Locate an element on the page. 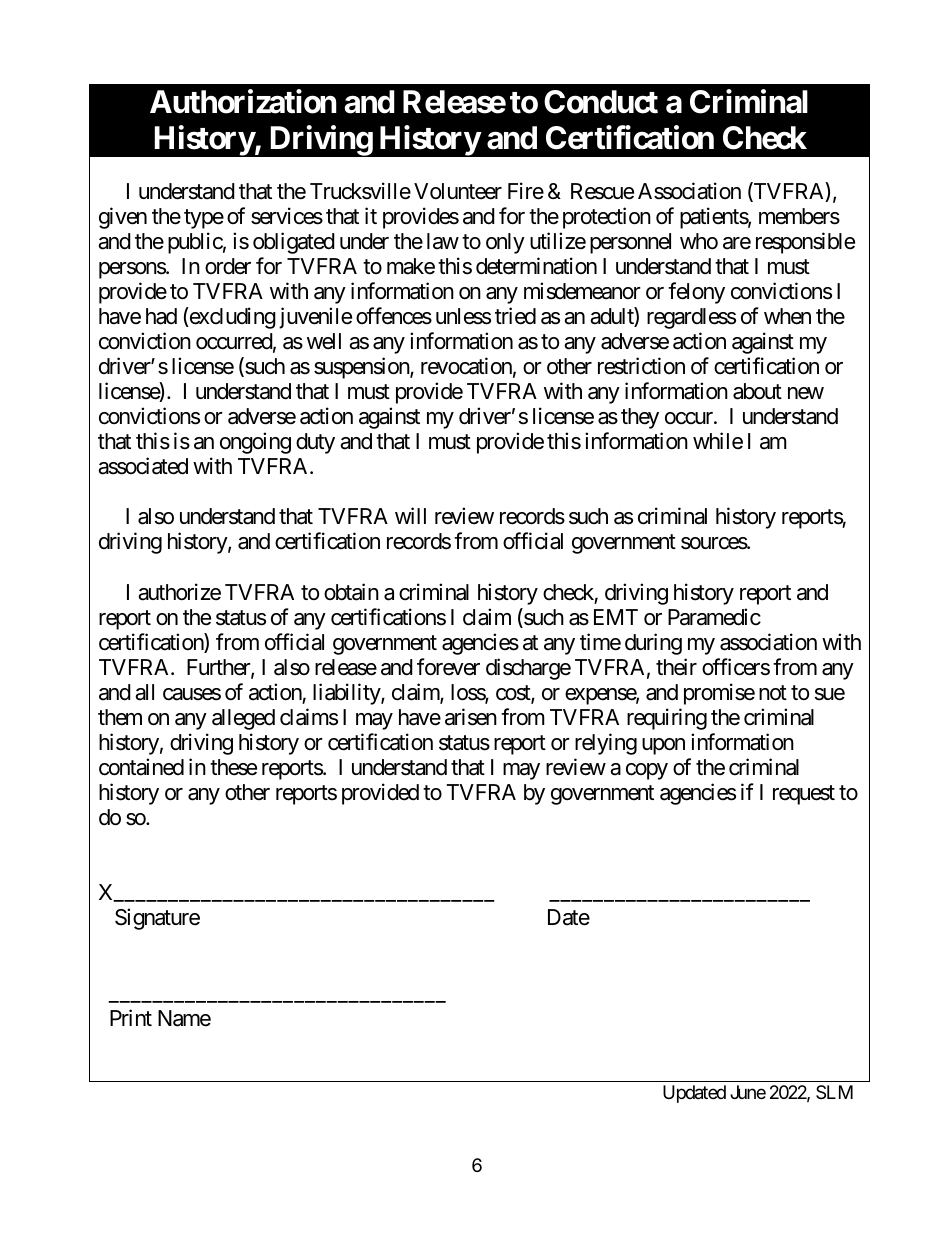 This page has width=952, height=1233. arisen is located at coordinates (471, 717).
